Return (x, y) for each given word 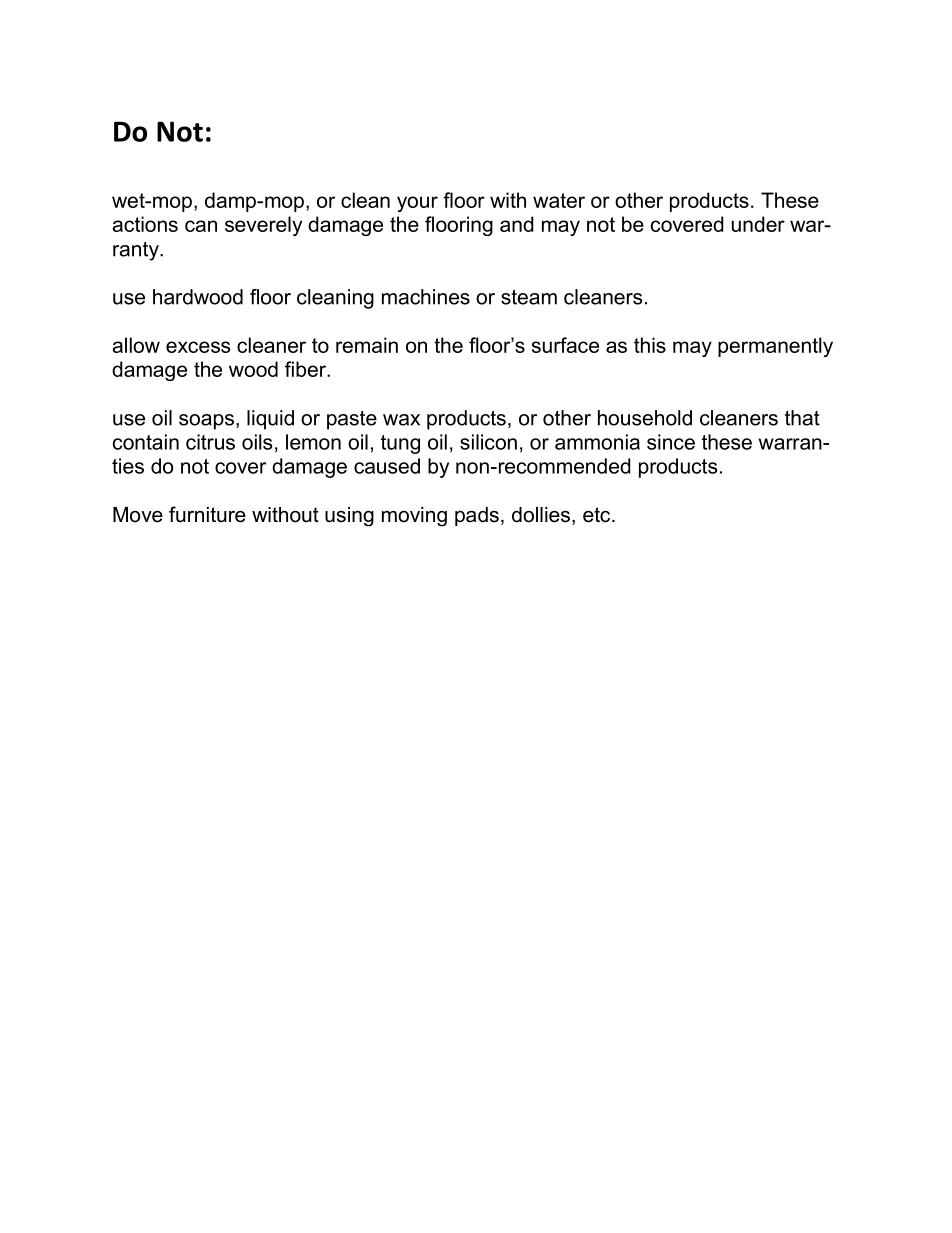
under (758, 224)
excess (198, 347)
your (417, 204)
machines (426, 297)
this (650, 345)
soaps (206, 422)
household (645, 418)
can (201, 226)
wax (401, 420)
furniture (207, 514)
